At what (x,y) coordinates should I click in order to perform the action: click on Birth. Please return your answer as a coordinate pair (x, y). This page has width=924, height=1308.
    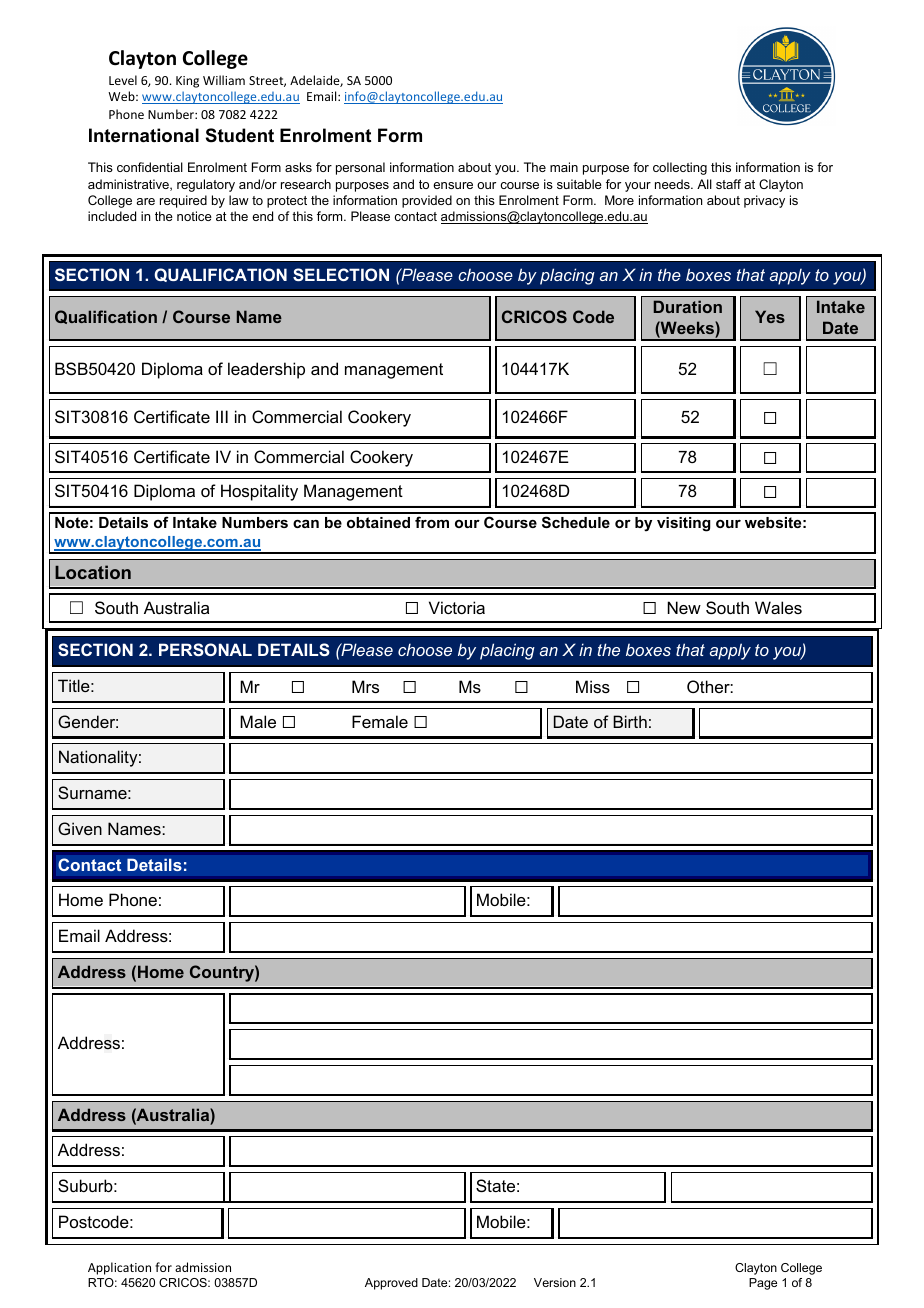
    Looking at the image, I should click on (630, 721).
